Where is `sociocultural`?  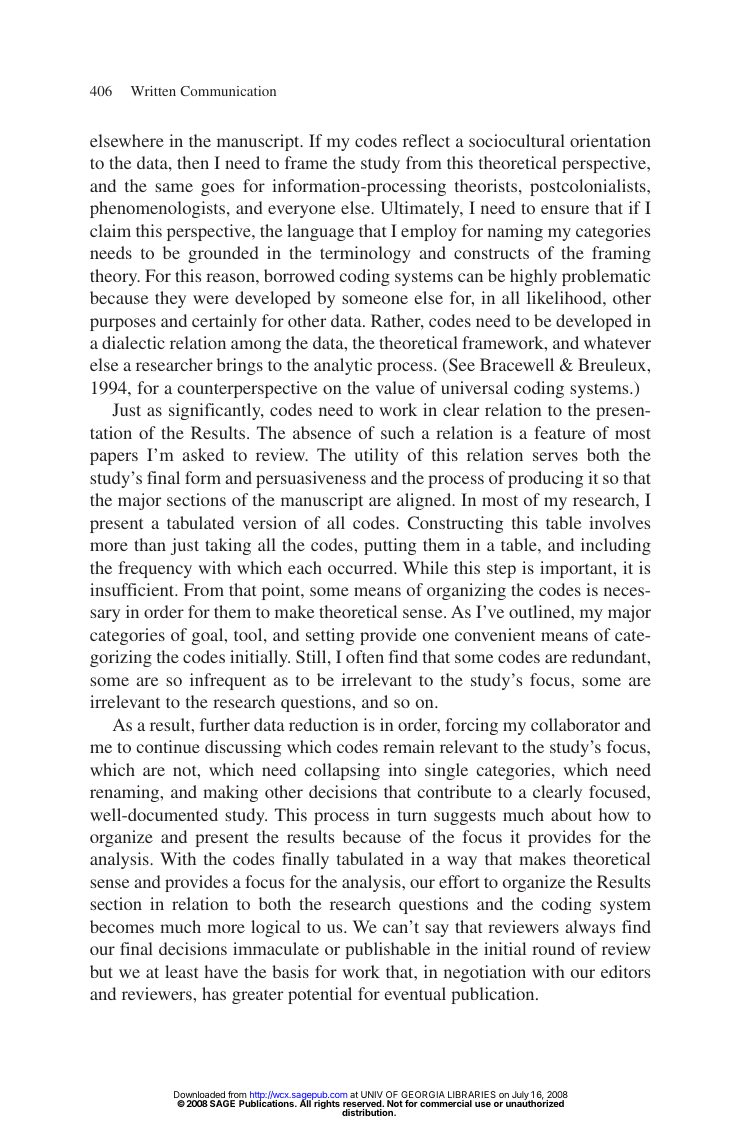 sociocultural is located at coordinates (517, 140).
